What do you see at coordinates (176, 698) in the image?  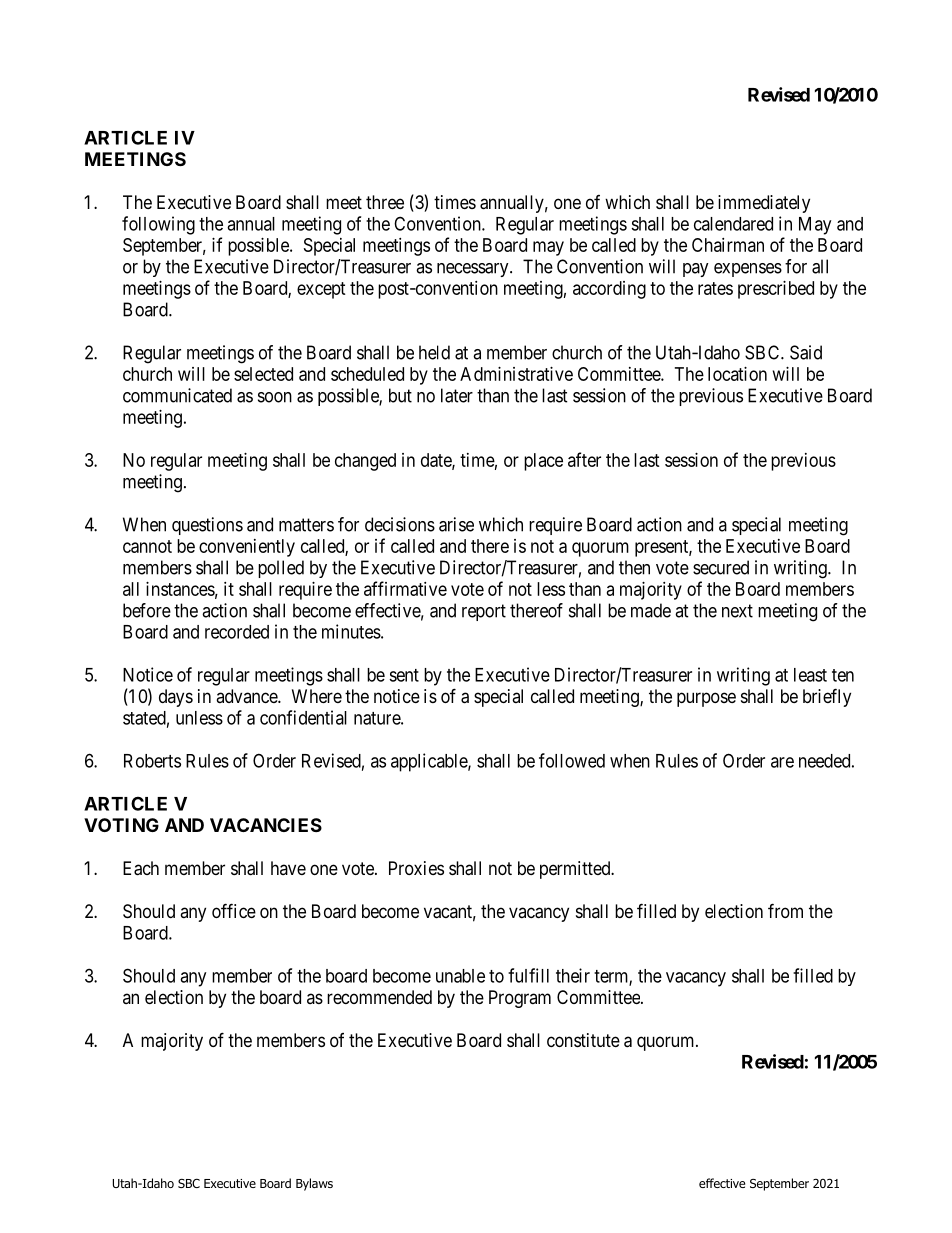 I see `days` at bounding box center [176, 698].
